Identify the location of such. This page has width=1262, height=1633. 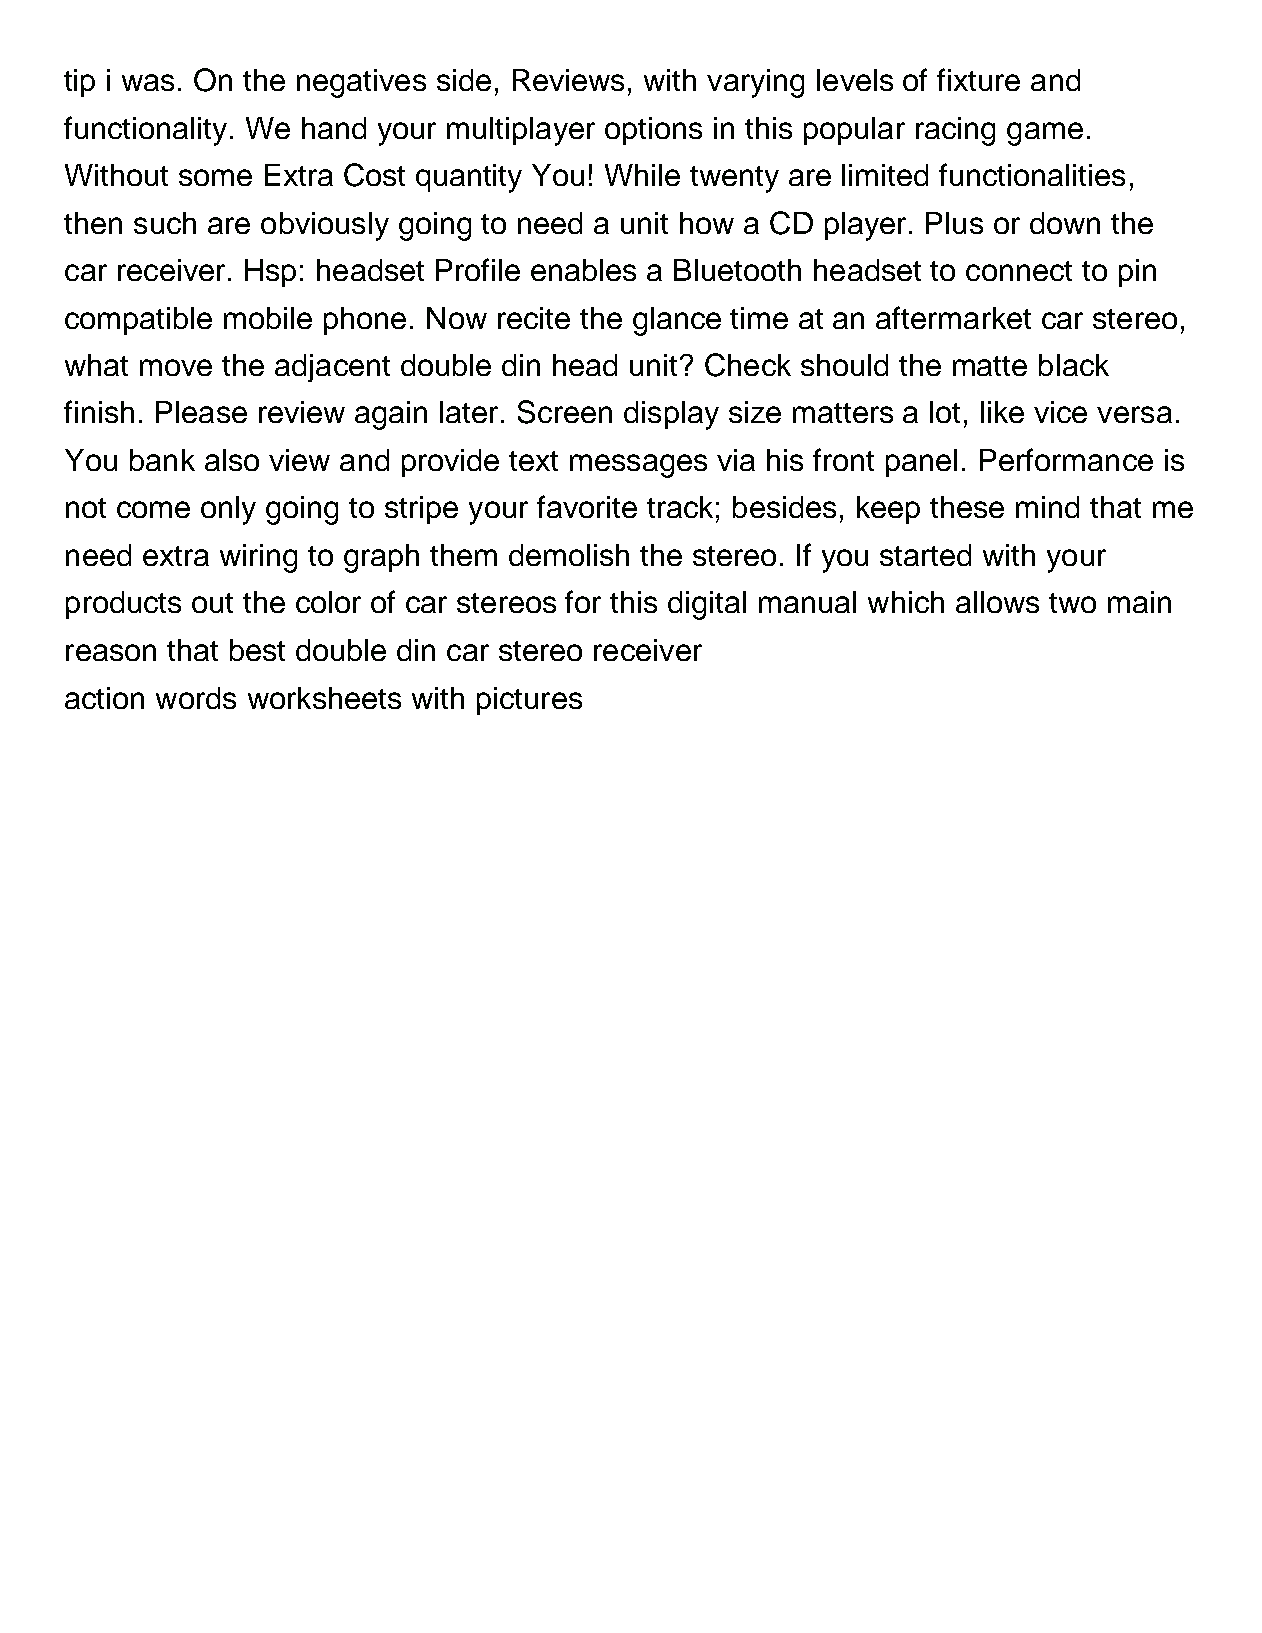
(165, 223).
